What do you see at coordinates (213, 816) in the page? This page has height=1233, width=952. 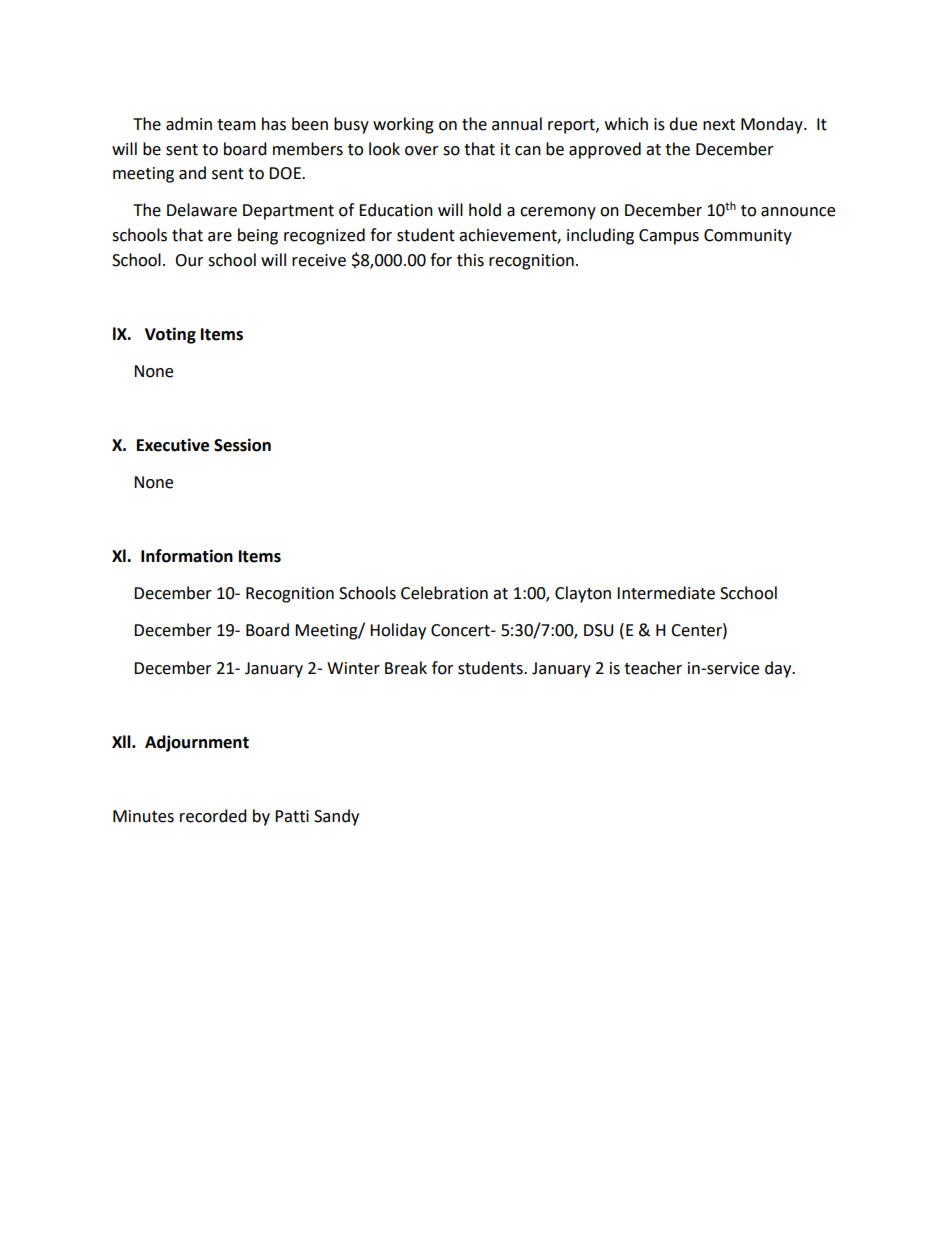 I see `recorded` at bounding box center [213, 816].
